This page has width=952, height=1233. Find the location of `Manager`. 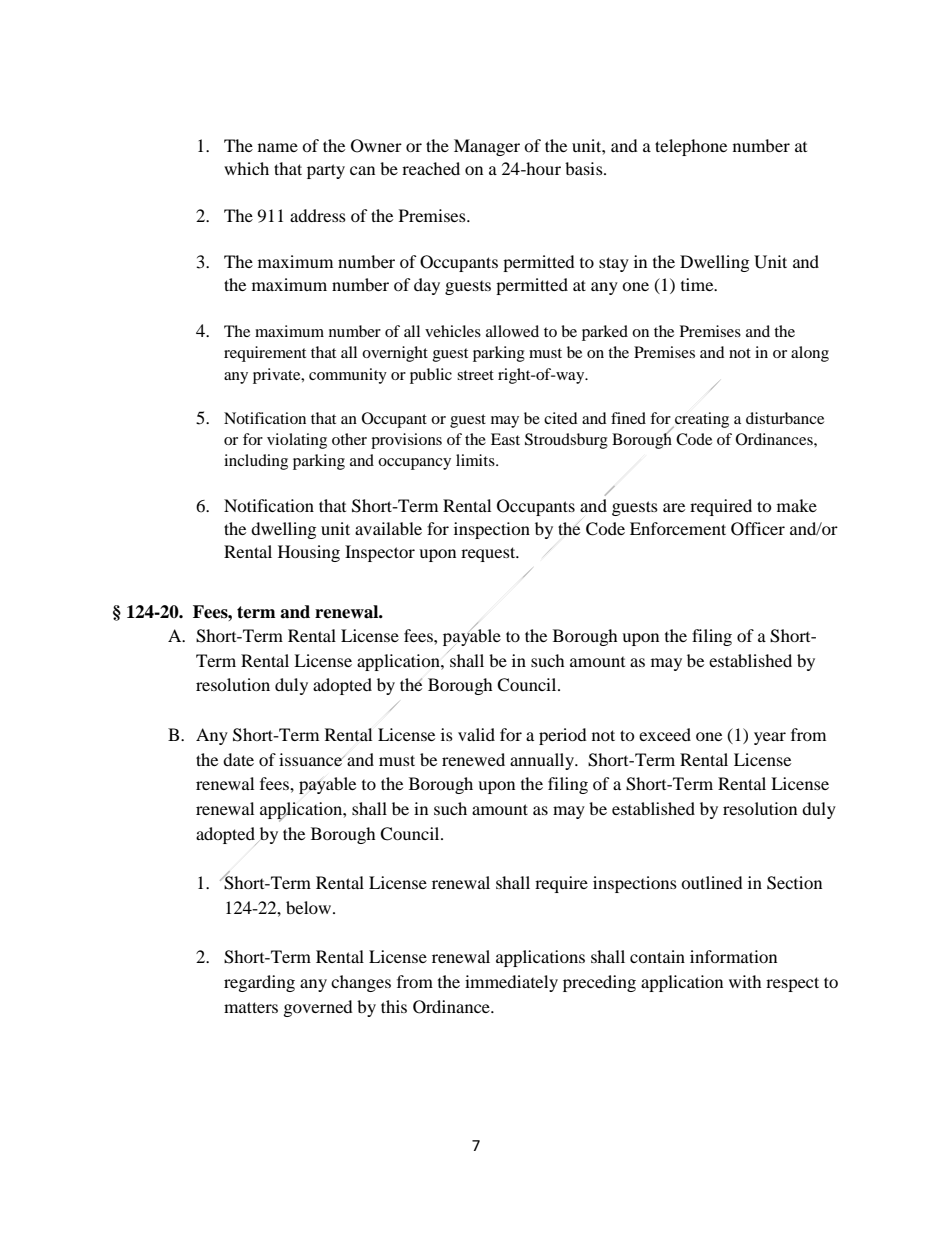

Manager is located at coordinates (487, 147).
